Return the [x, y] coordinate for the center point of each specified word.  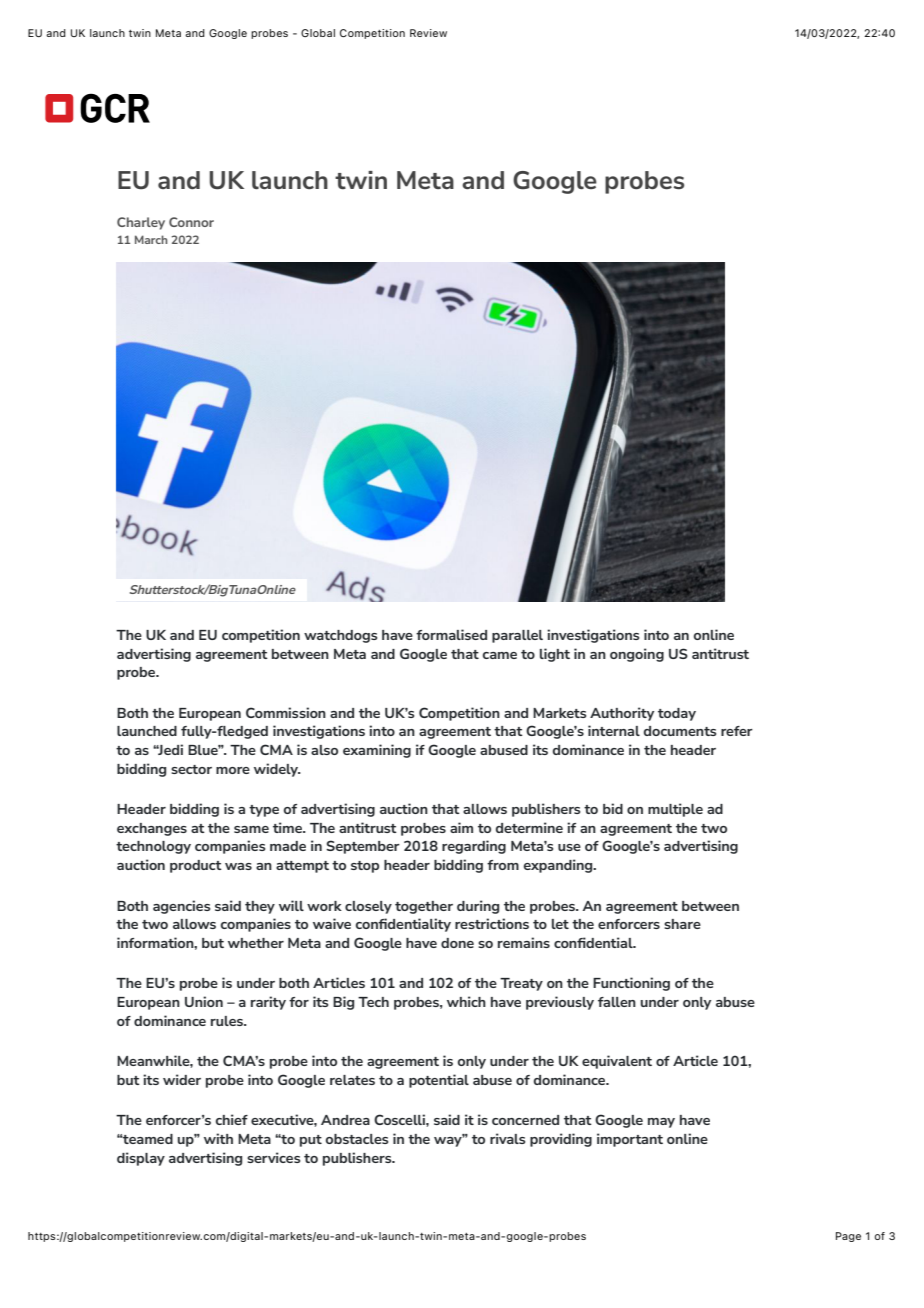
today [677, 714]
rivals [507, 1138]
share [682, 924]
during [478, 907]
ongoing [637, 655]
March [151, 239]
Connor [191, 222]
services [273, 1157]
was [238, 866]
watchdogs [340, 636]
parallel [517, 636]
